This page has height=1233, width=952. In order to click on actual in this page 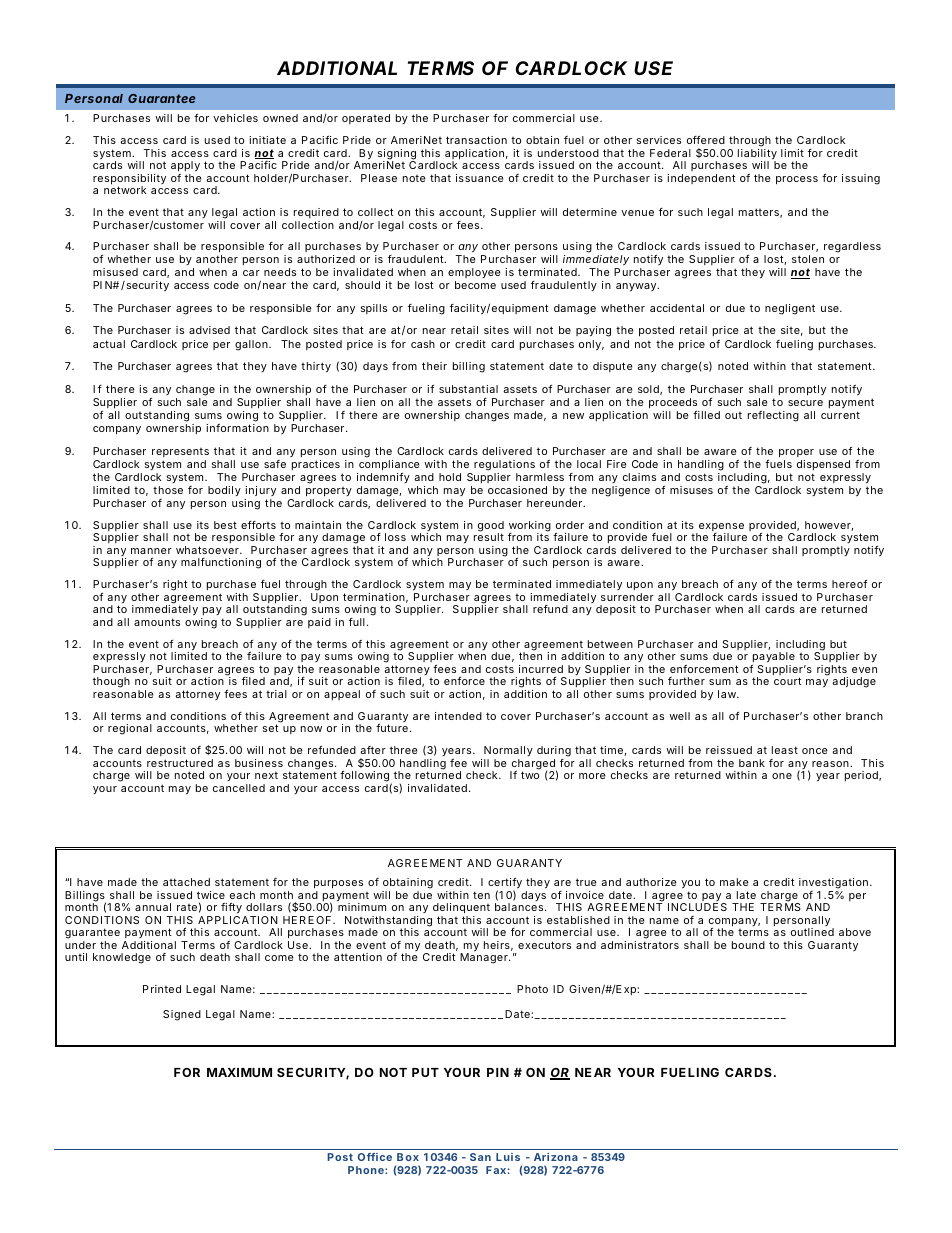, I will do `click(109, 344)`.
